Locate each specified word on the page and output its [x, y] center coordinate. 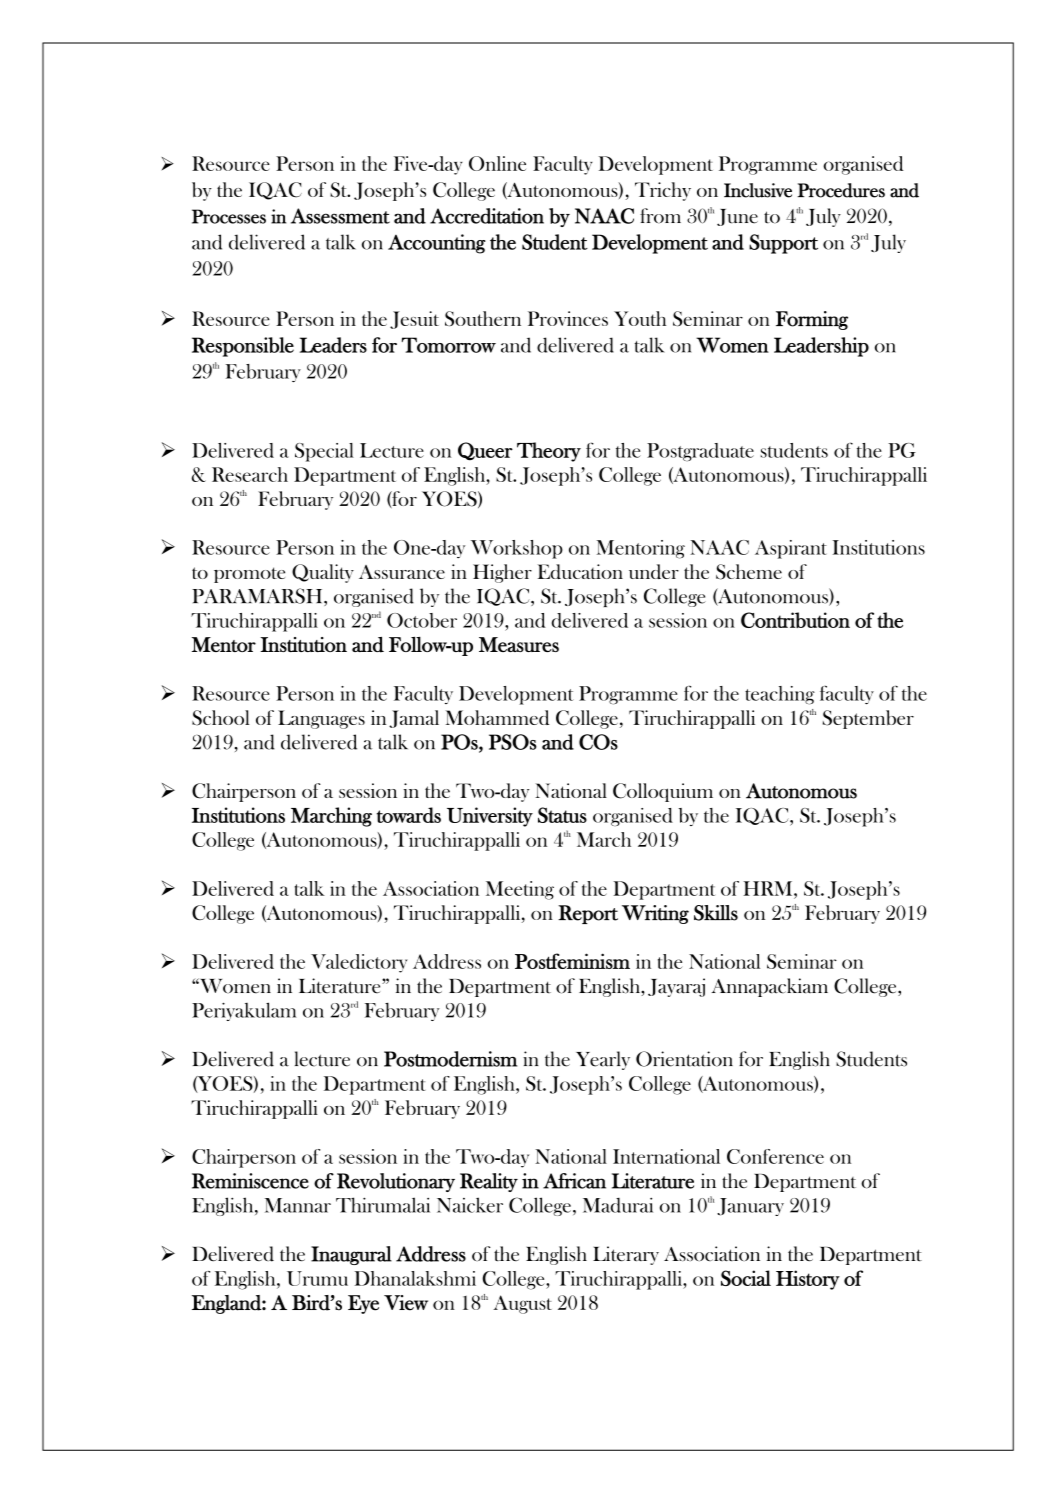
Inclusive [758, 190]
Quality [323, 573]
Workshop [517, 549]
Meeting [520, 890]
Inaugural [351, 1255]
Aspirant [791, 549]
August [522, 1304]
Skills [716, 913]
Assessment [340, 216]
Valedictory [359, 963]
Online [497, 163]
